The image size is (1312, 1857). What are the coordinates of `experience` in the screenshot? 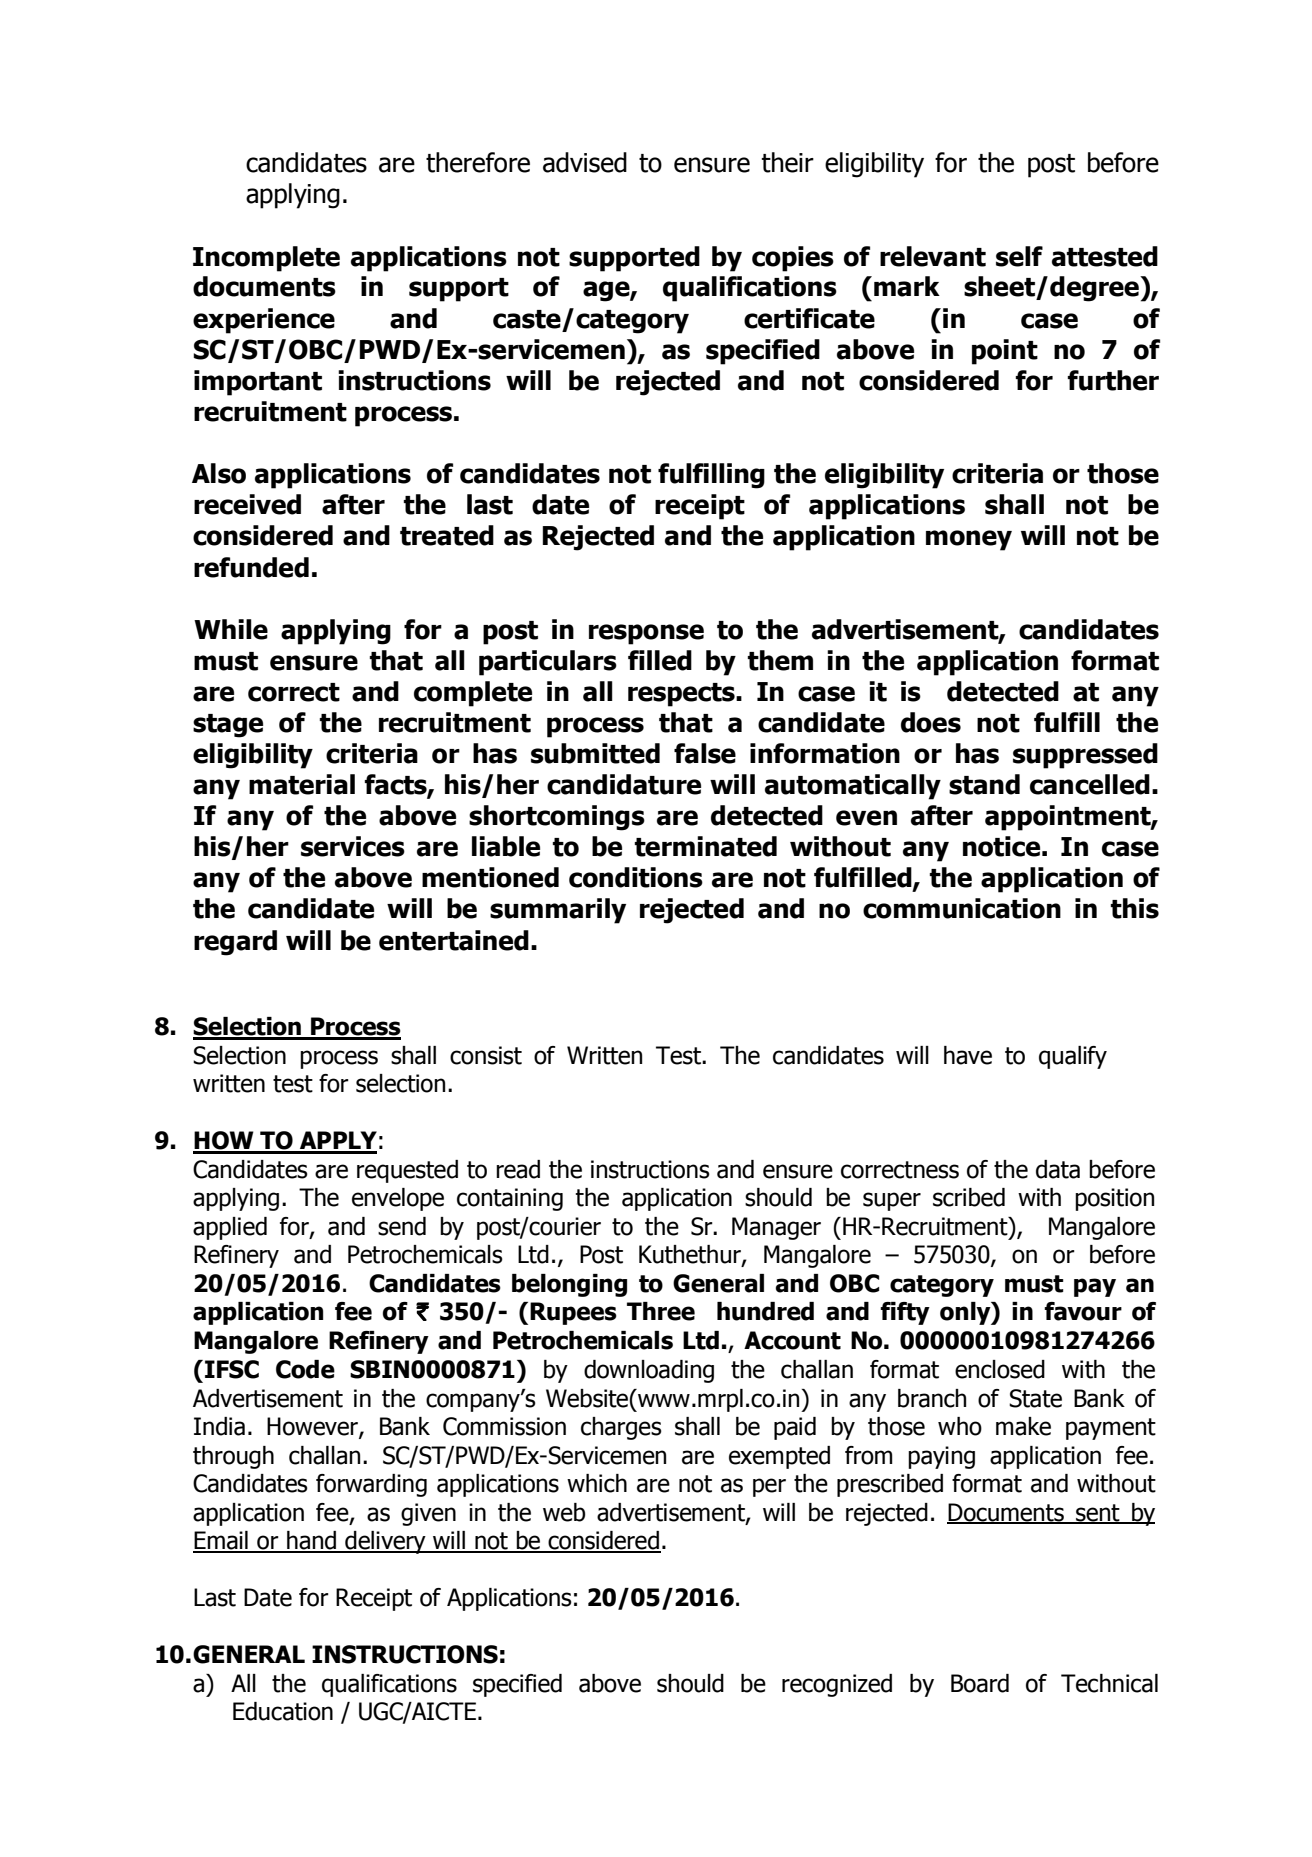 It's located at (264, 321).
